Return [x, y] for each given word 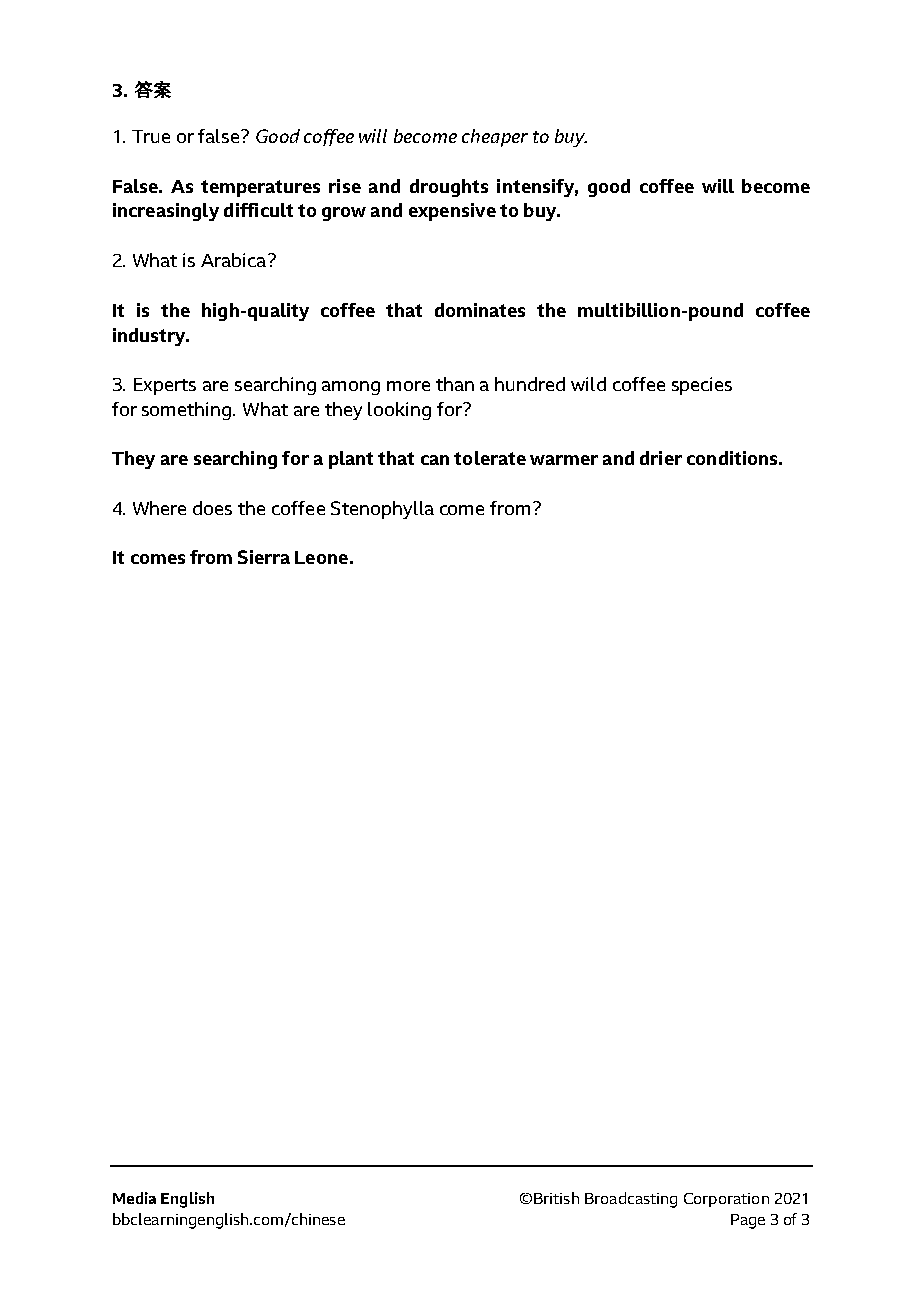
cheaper [495, 138]
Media [134, 1198]
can [435, 460]
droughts [449, 188]
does [212, 508]
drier [661, 458]
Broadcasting [631, 1200]
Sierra [264, 557]
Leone [321, 557]
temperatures [260, 188]
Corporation [726, 1200]
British [556, 1198]
